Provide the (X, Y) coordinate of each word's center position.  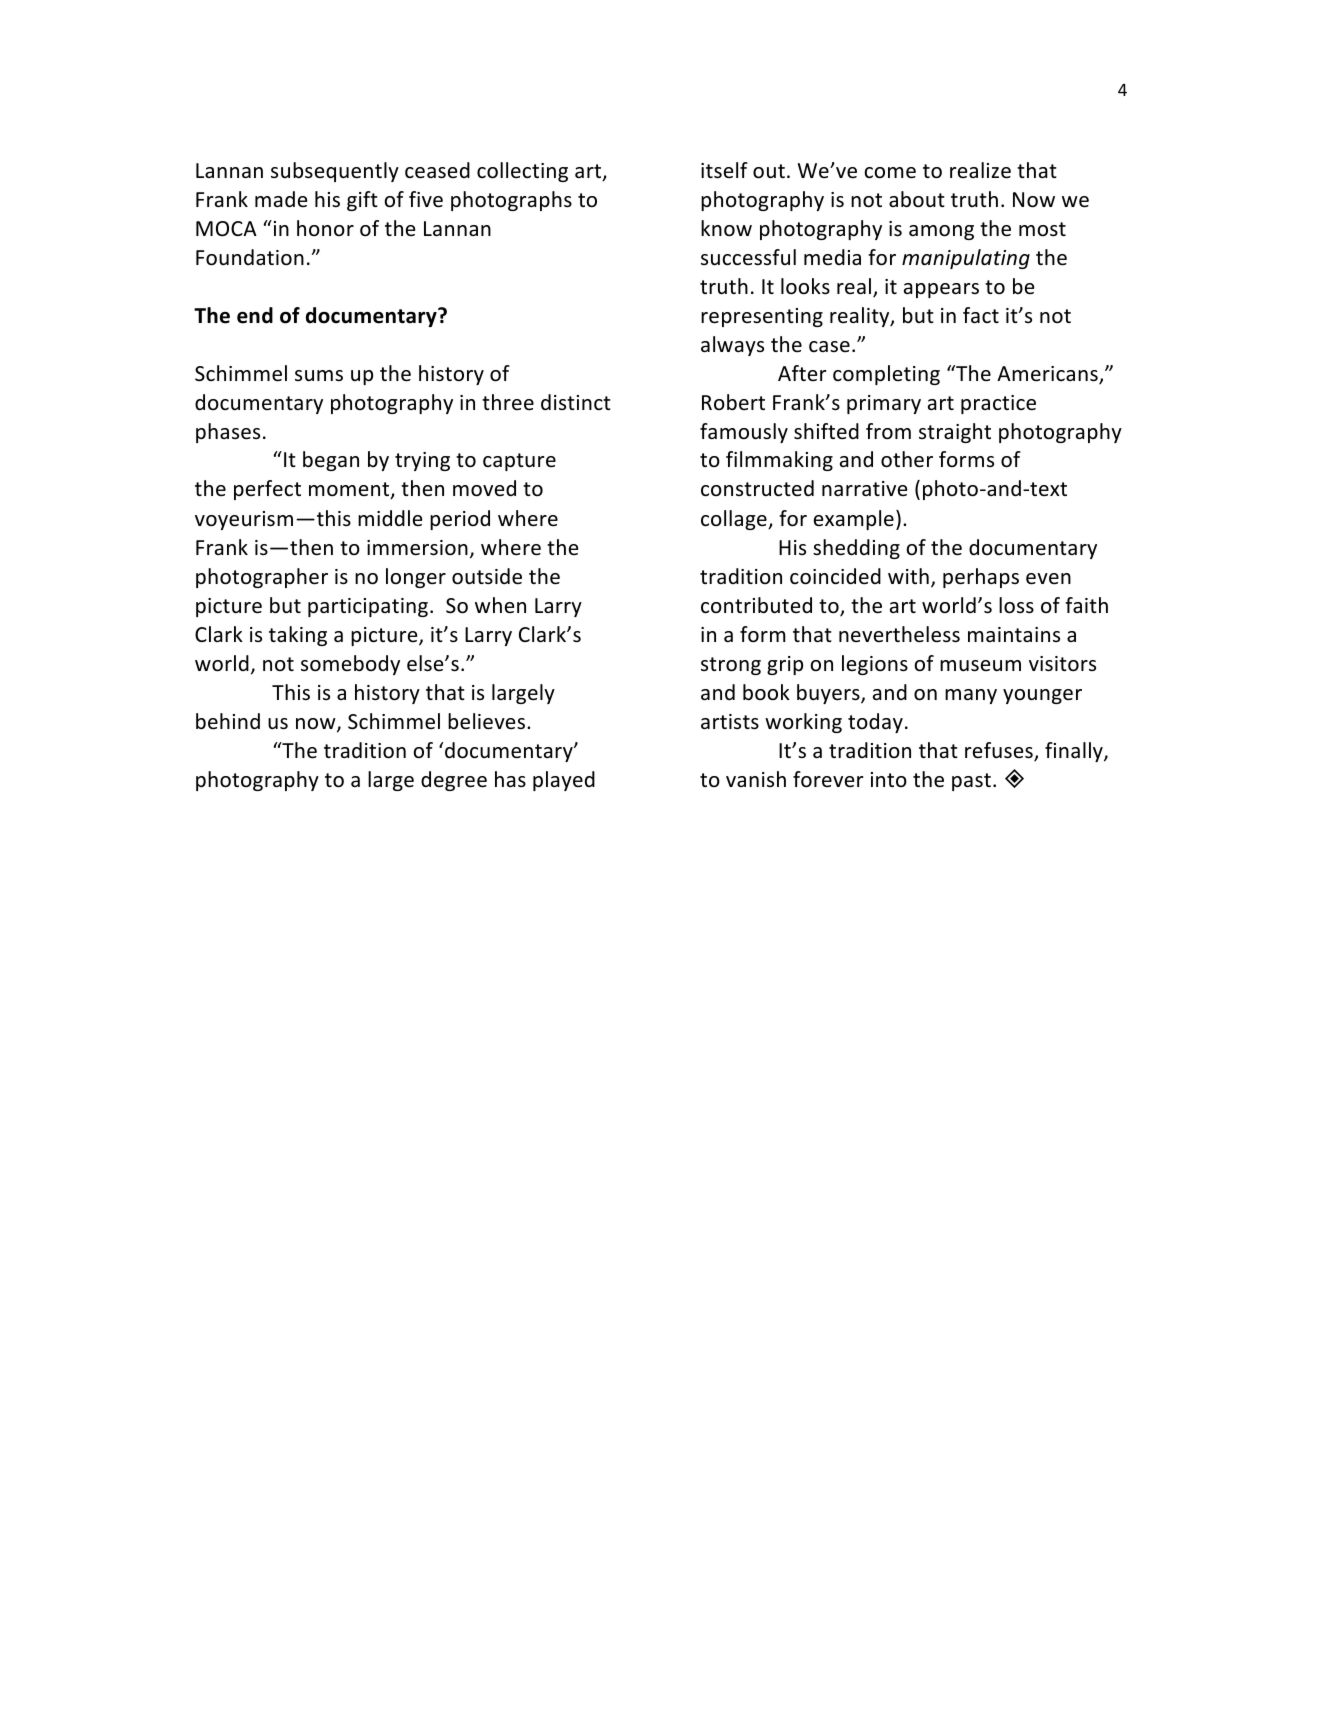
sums (319, 375)
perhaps (981, 578)
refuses (1000, 751)
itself (724, 170)
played (564, 781)
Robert (733, 402)
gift (362, 201)
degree (454, 781)
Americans (1048, 375)
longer (416, 578)
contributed (756, 605)
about (917, 199)
